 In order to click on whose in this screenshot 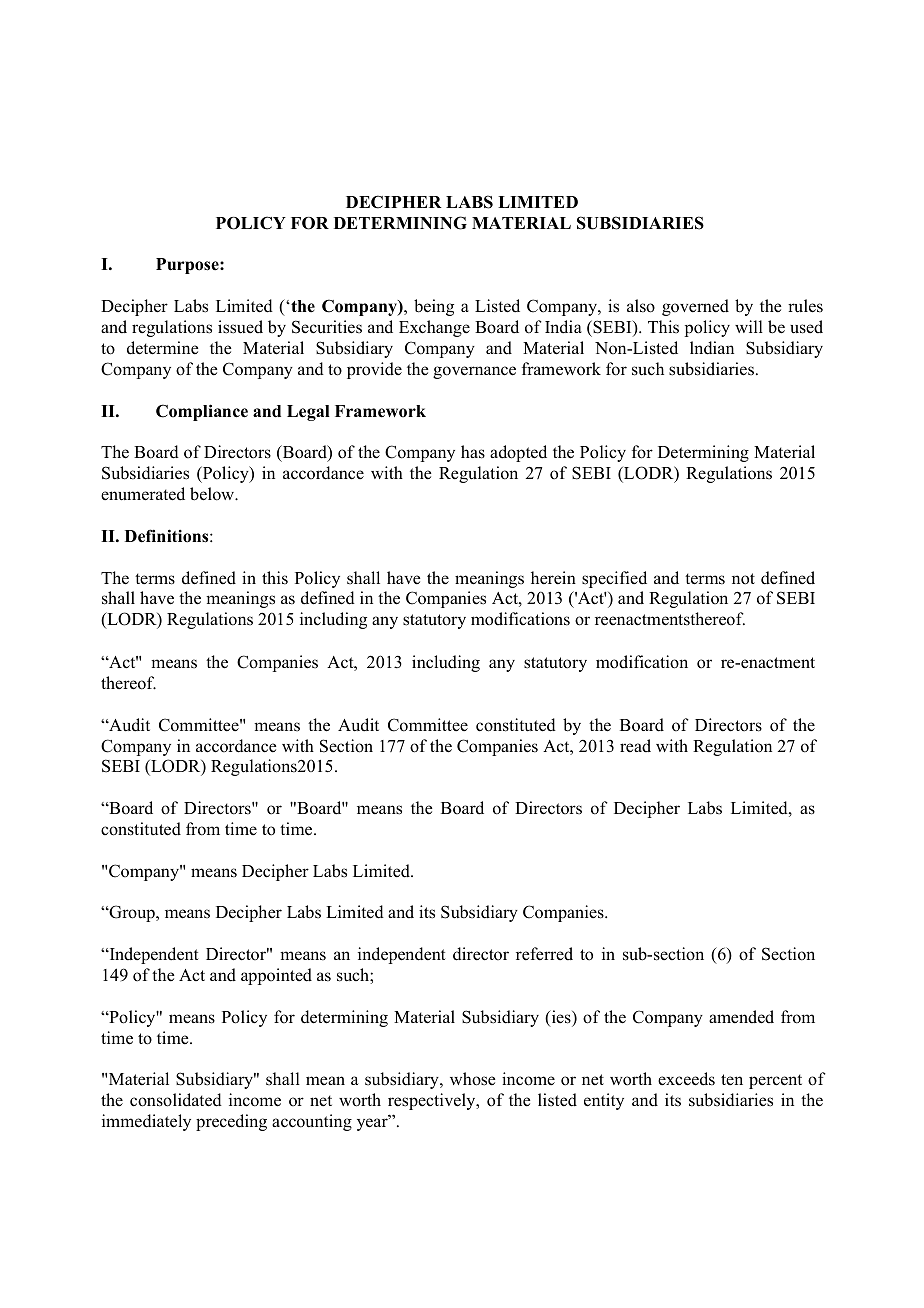, I will do `click(473, 1079)`.
